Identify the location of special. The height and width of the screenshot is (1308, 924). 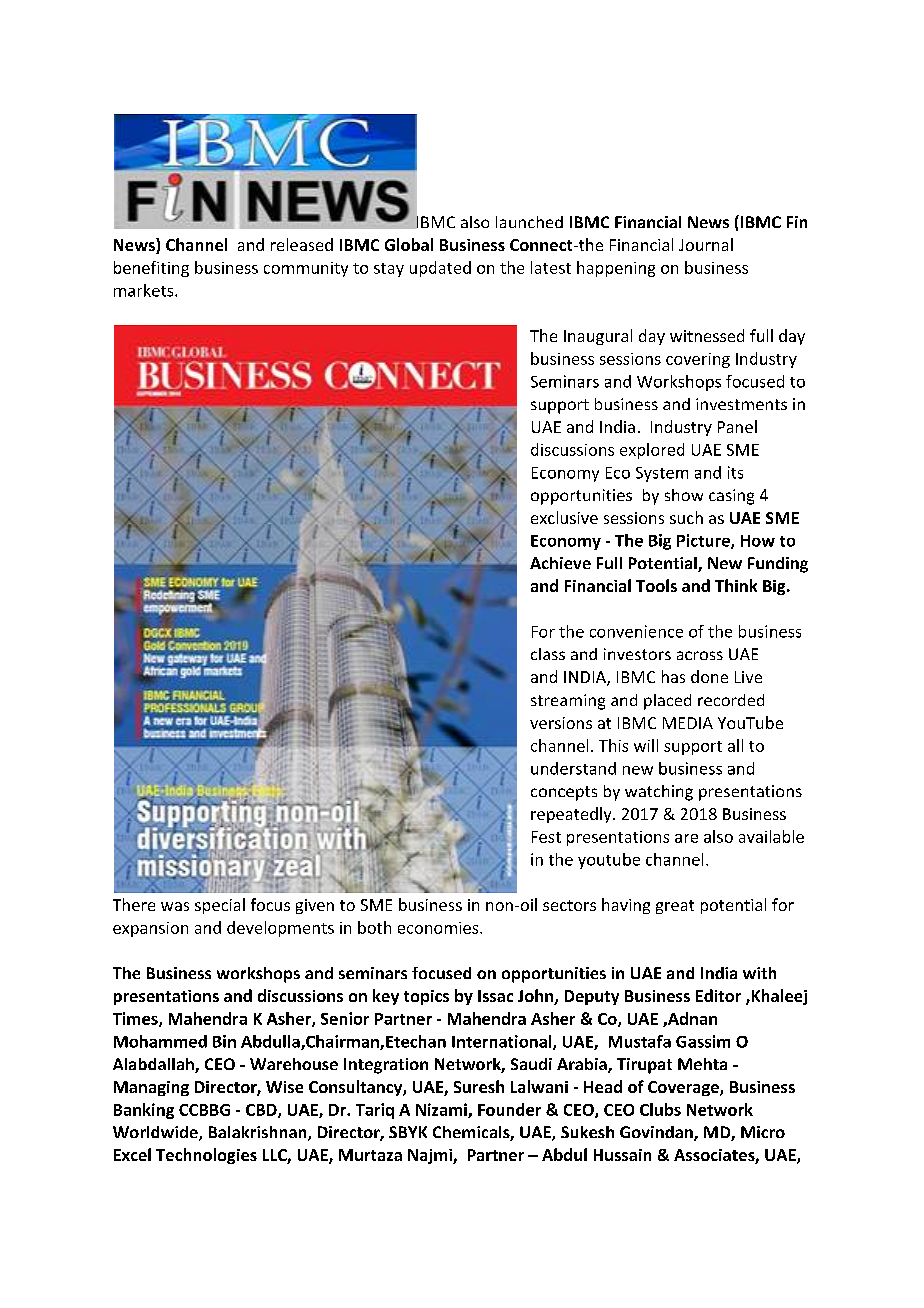
(220, 906).
